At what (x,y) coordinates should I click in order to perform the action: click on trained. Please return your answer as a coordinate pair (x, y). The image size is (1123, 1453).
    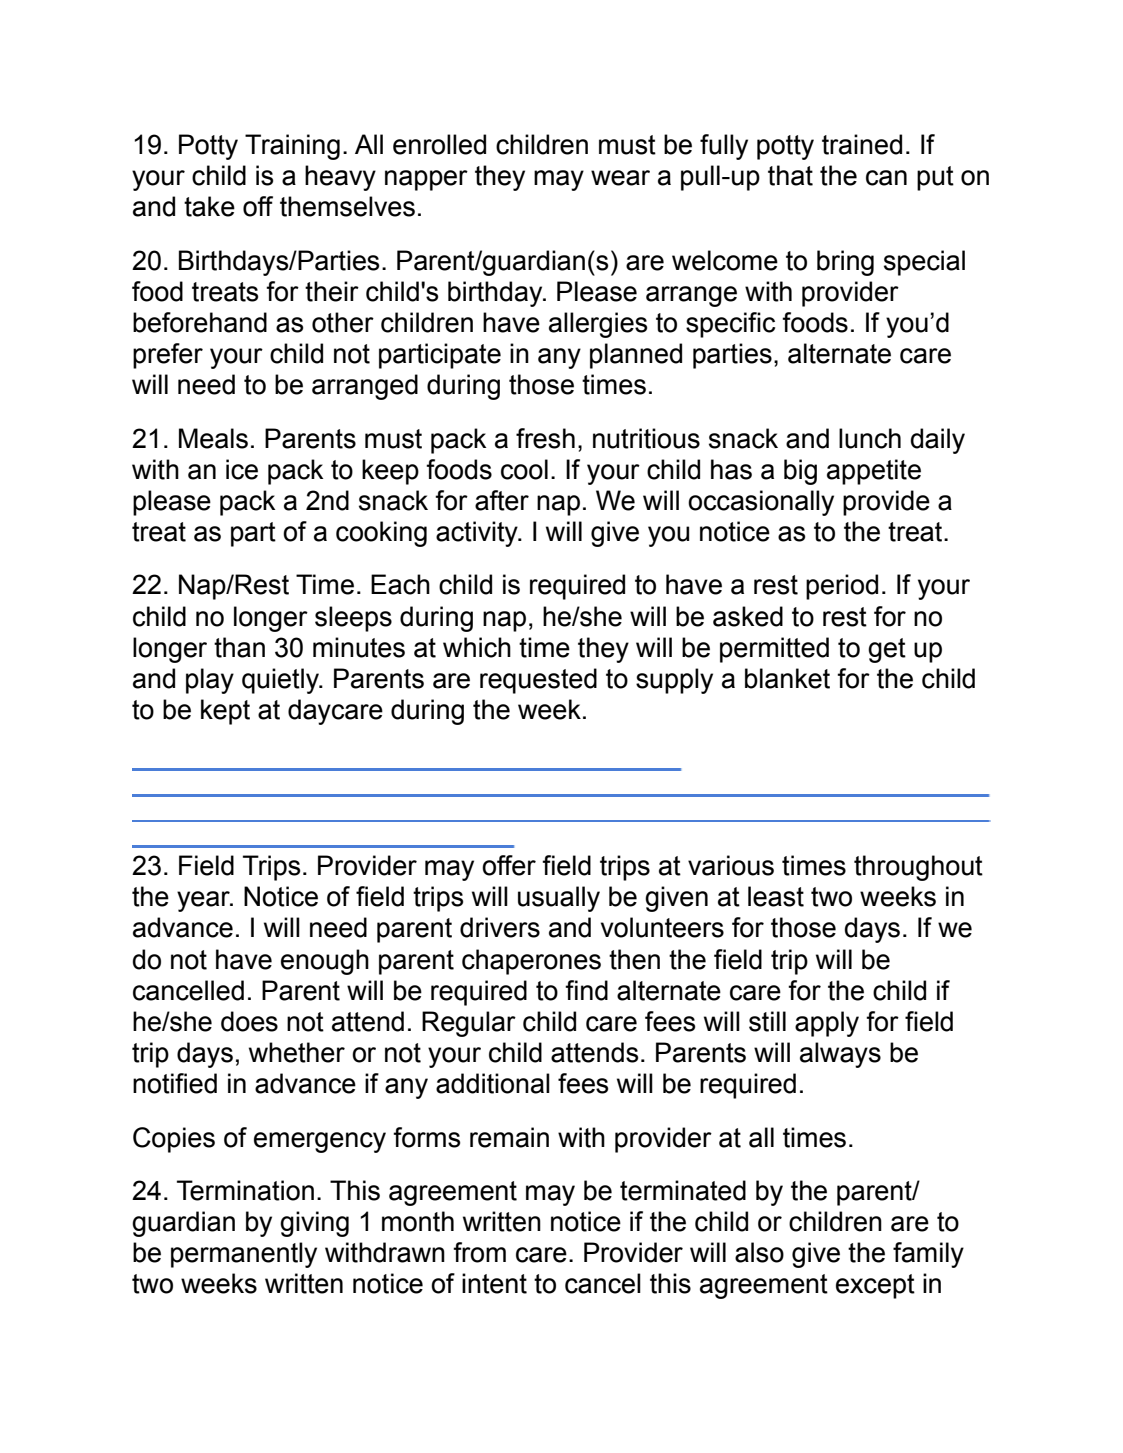
    Looking at the image, I should click on (862, 144).
